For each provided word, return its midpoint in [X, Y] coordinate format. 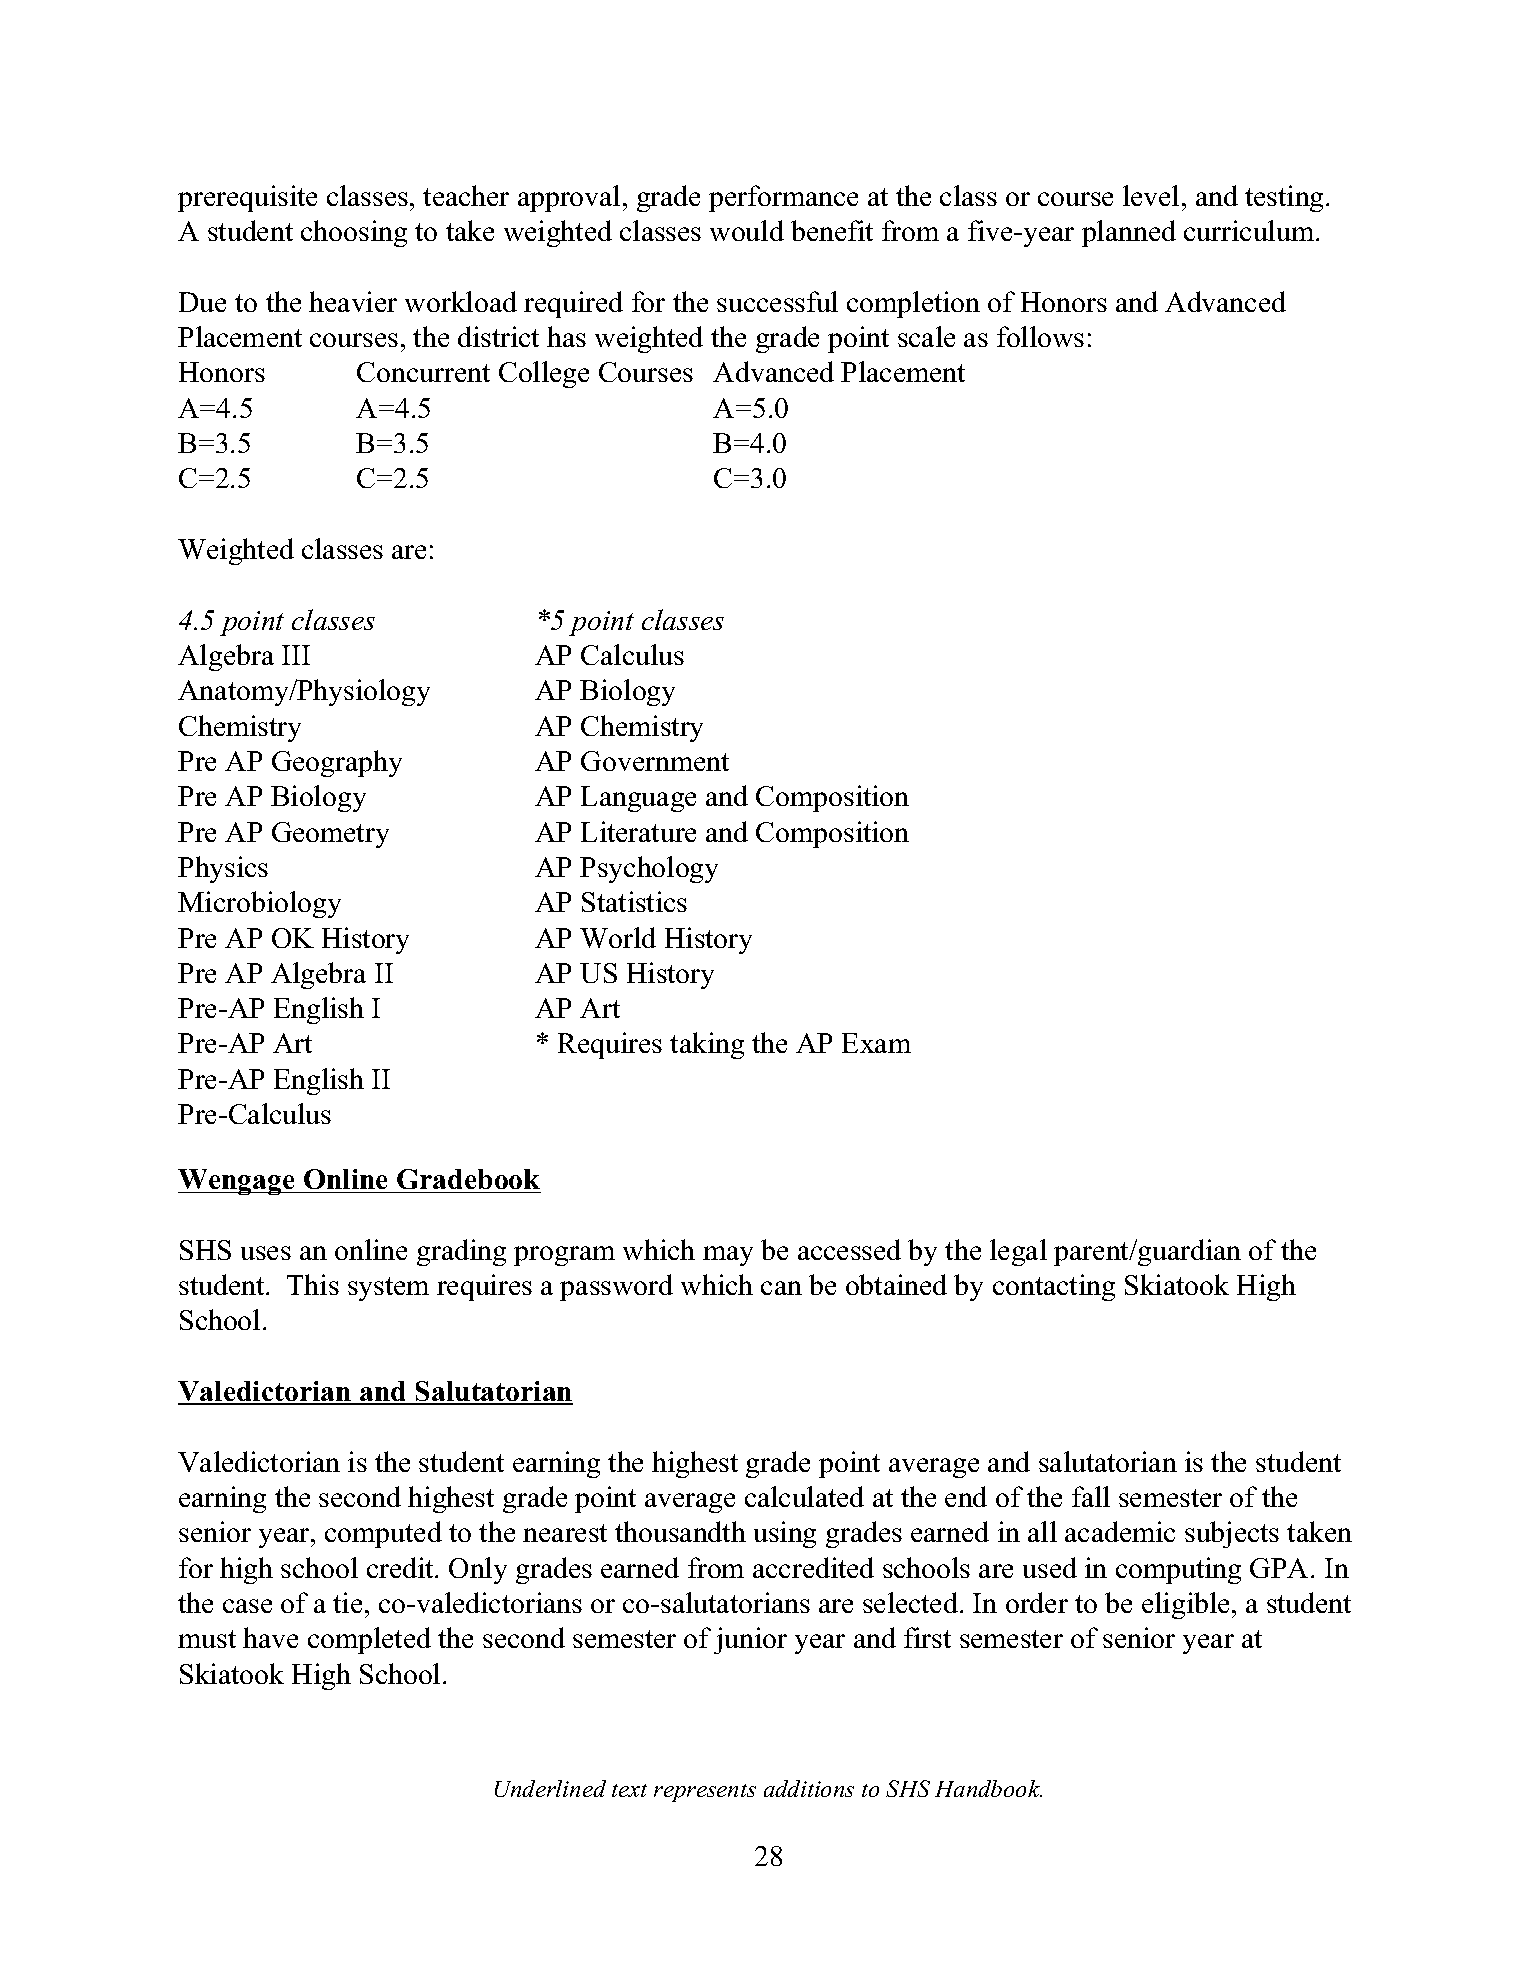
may [728, 1256]
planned [1129, 233]
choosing [354, 233]
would [747, 230]
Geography [337, 763]
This [313, 1284]
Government [655, 761]
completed [369, 1640]
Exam [876, 1043]
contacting [1054, 1287]
